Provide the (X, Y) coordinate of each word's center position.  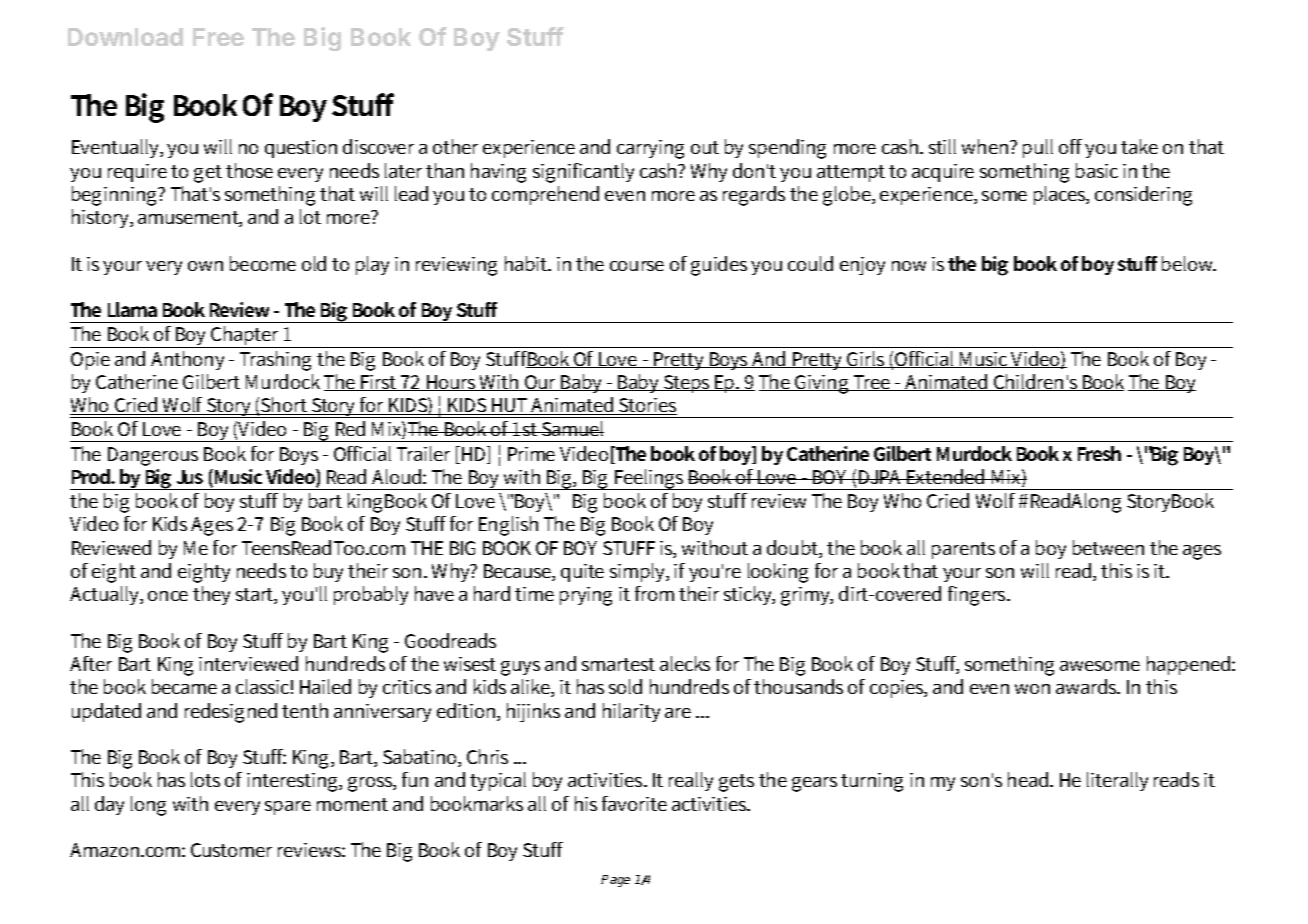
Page (615, 881)
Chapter (245, 337)
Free (218, 37)
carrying (650, 149)
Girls (866, 359)
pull (1038, 148)
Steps (687, 384)
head (1029, 779)
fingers (978, 596)
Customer (231, 850)
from (654, 593)
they (211, 595)
